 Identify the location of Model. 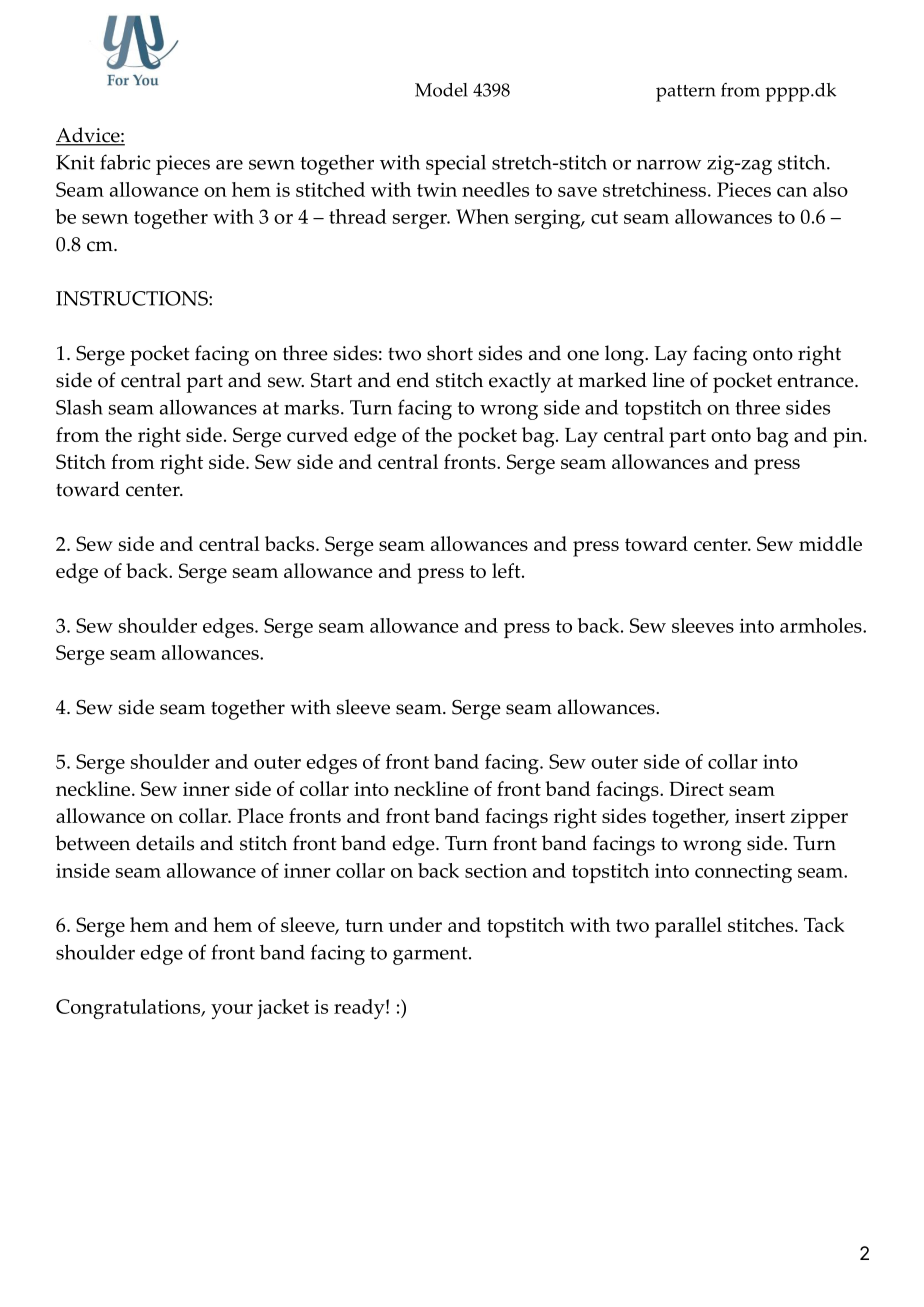
(441, 90).
